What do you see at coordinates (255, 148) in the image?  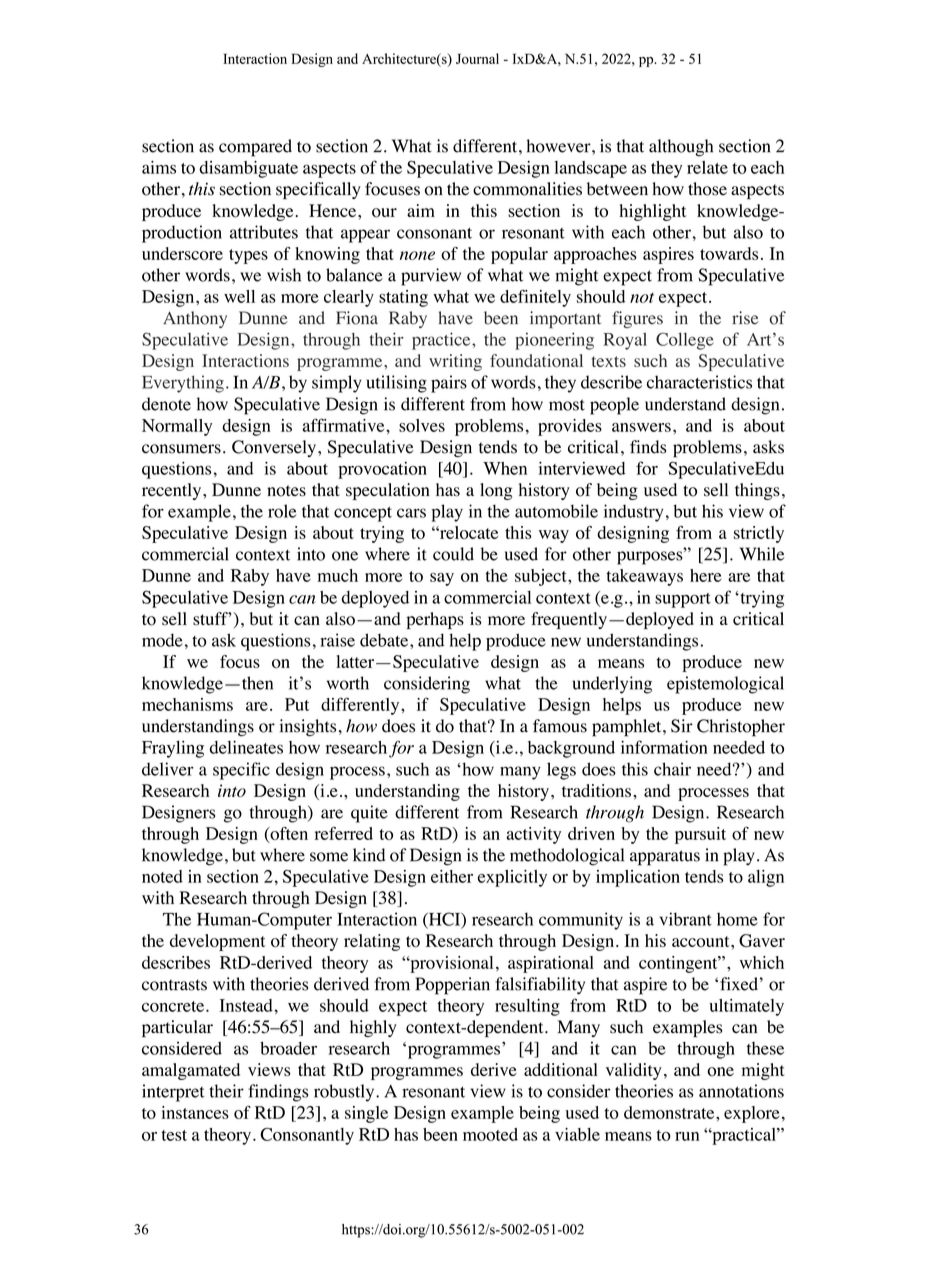 I see `compared` at bounding box center [255, 148].
